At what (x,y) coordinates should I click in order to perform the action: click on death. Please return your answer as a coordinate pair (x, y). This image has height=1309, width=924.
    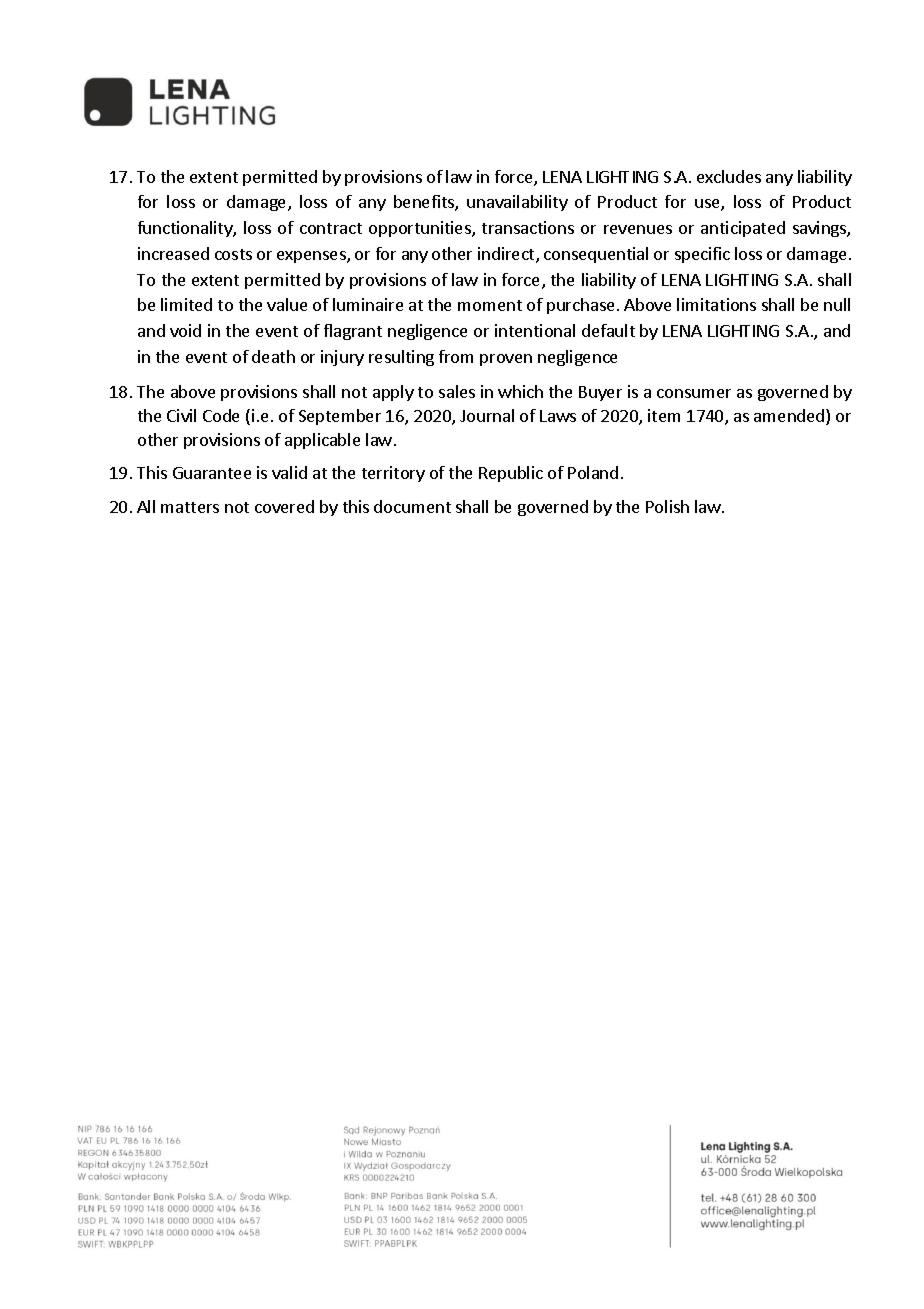
    Looking at the image, I should click on (273, 356).
